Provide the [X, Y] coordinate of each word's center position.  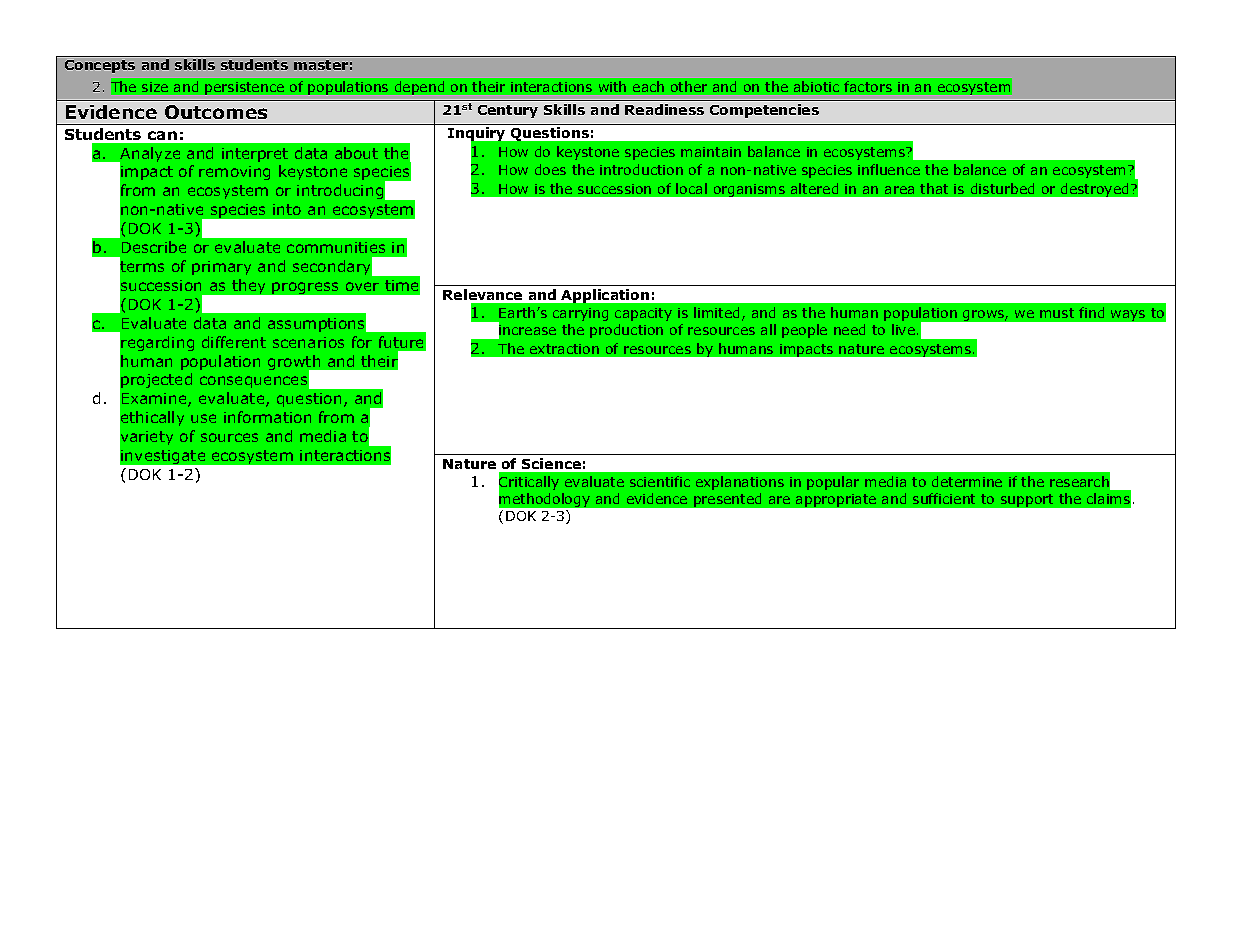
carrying [580, 314]
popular [833, 483]
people [804, 331]
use [203, 418]
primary [221, 268]
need [849, 329]
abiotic [816, 86]
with [612, 86]
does [550, 169]
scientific [660, 481]
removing [234, 173]
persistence [244, 88]
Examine [155, 400]
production [626, 331]
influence [889, 169]
